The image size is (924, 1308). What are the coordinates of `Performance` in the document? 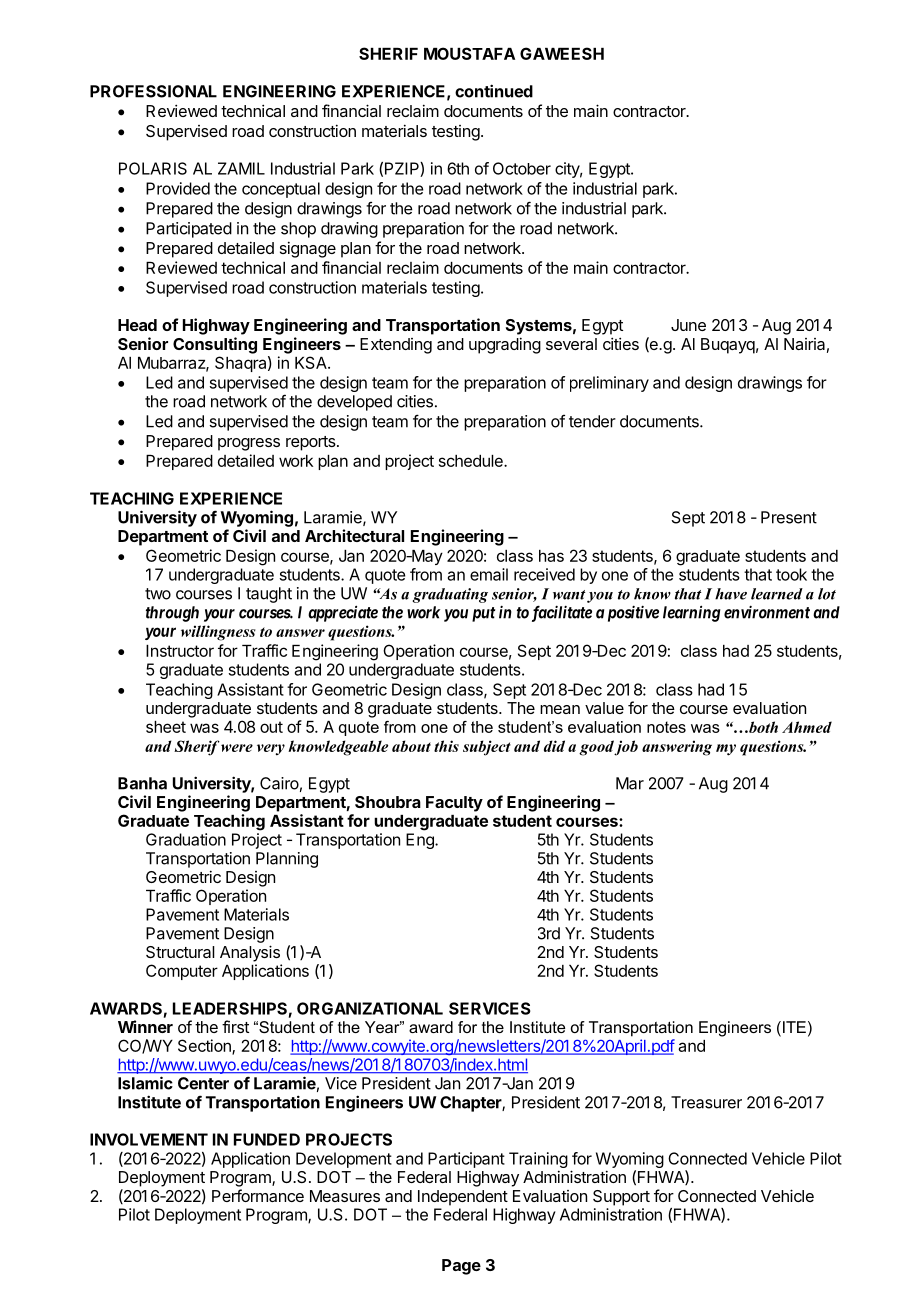 It's located at (258, 1195).
